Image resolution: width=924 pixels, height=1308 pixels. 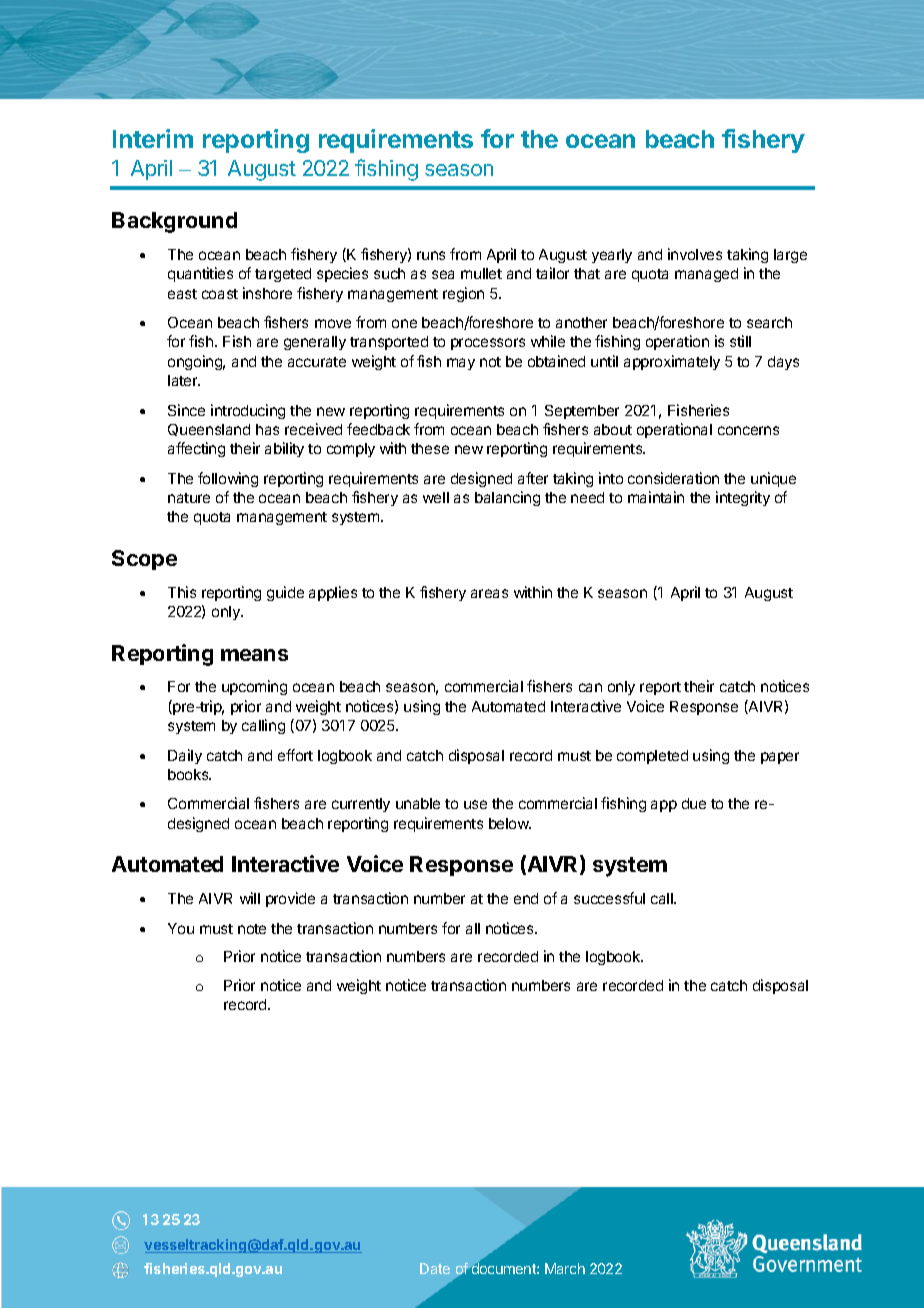 I want to click on runs, so click(x=431, y=255).
